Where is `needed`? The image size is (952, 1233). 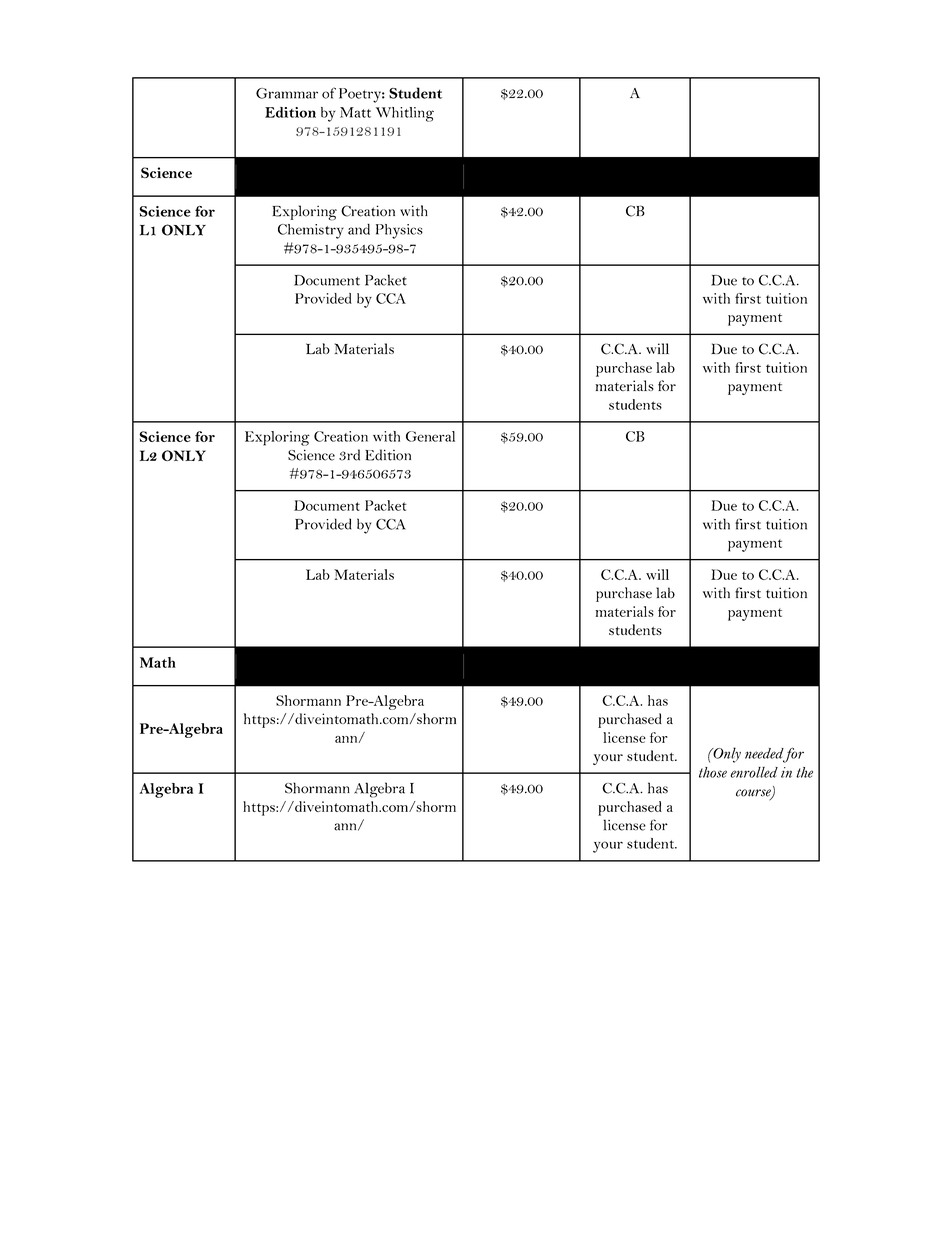 needed is located at coordinates (764, 754).
